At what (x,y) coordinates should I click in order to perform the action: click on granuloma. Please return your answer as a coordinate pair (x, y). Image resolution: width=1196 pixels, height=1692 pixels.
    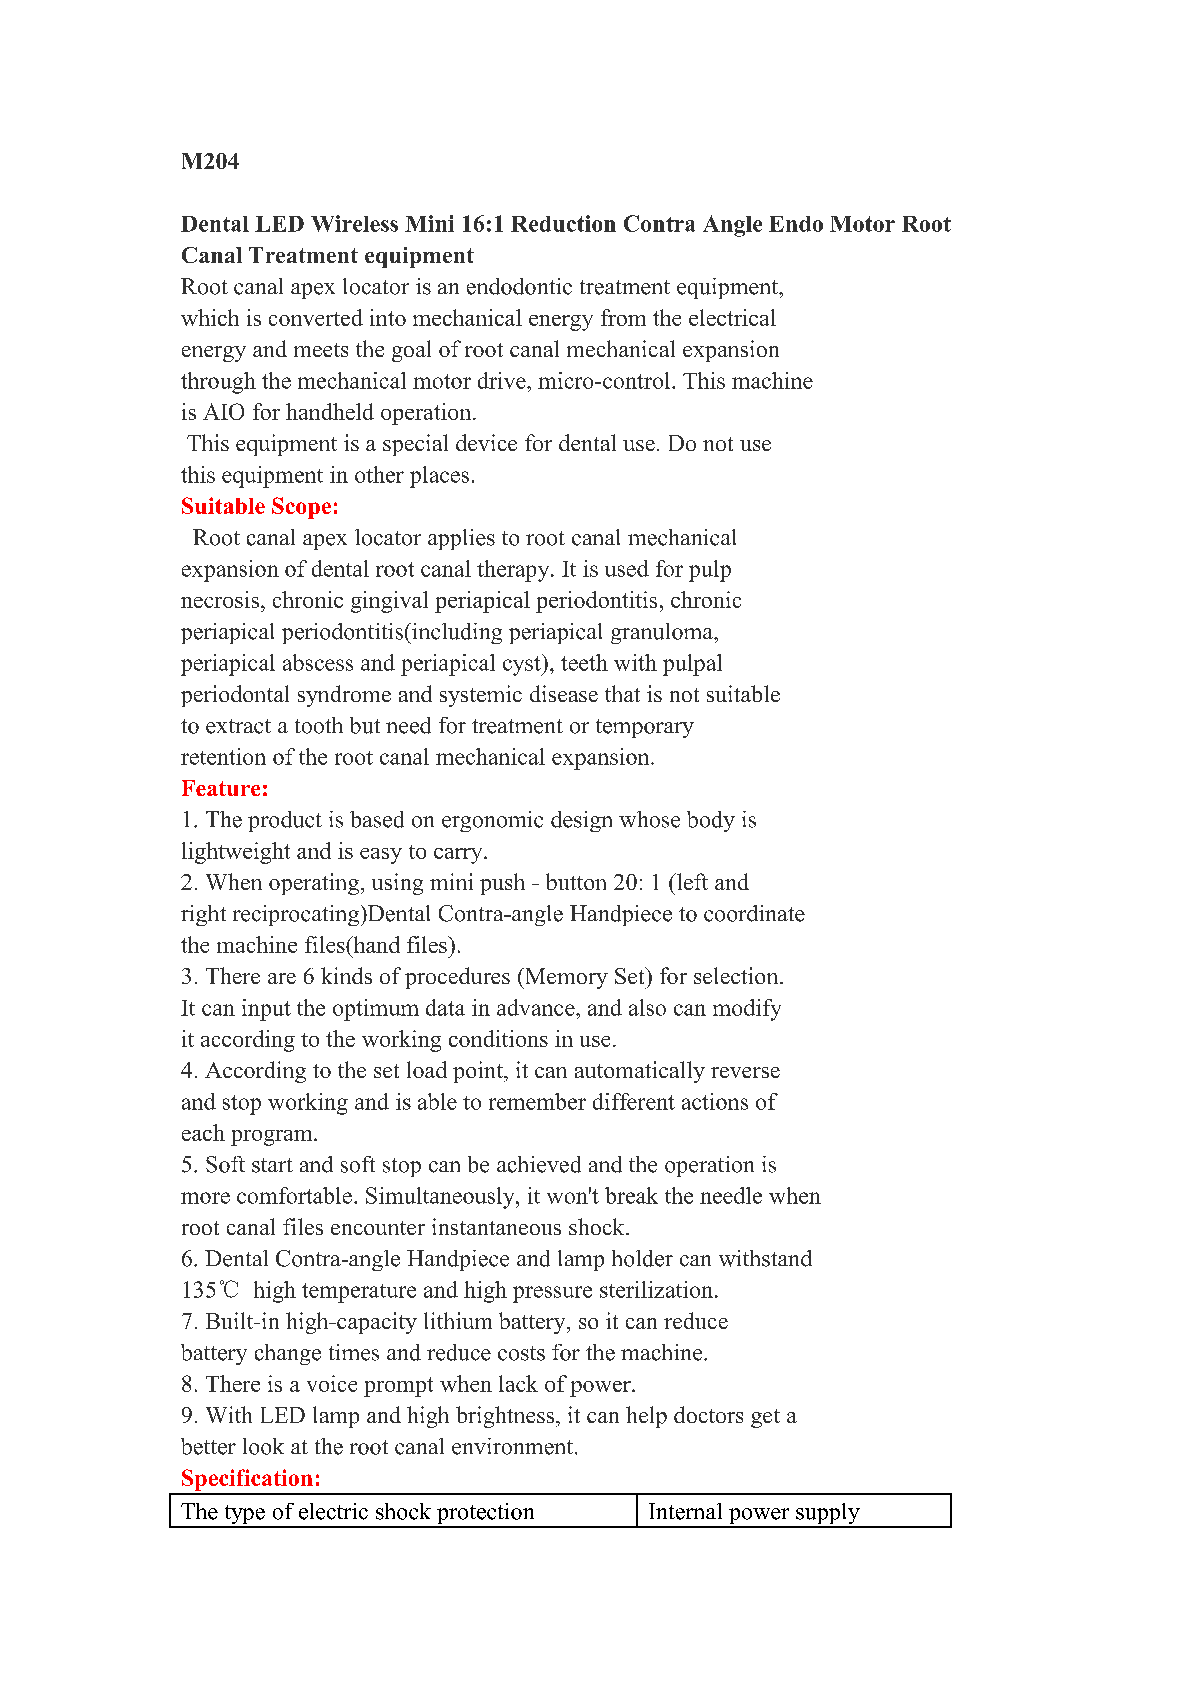
    Looking at the image, I should click on (663, 633).
